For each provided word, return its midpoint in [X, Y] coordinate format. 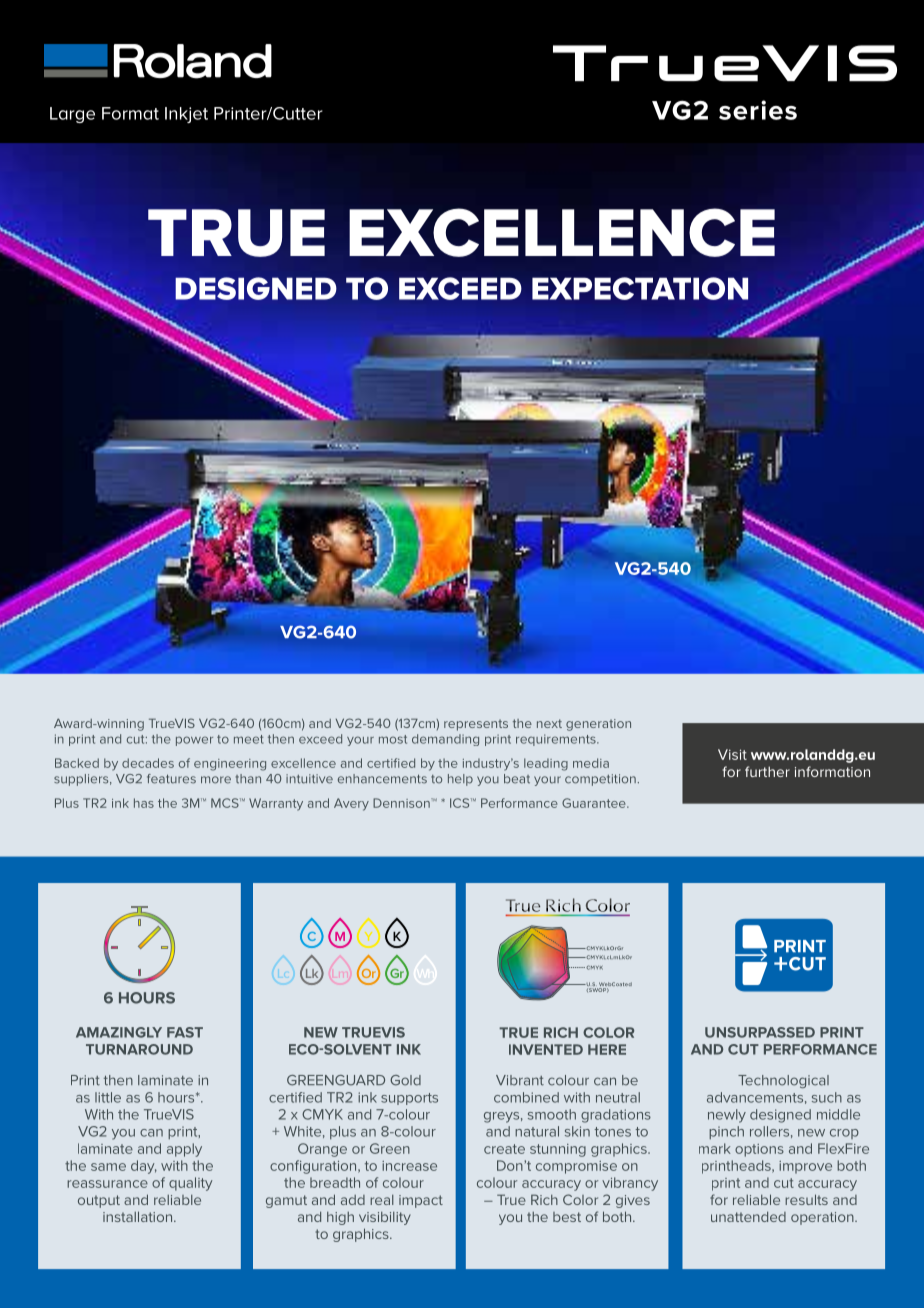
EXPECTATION [640, 288]
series [758, 110]
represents [476, 725]
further [767, 771]
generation [598, 725]
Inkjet [186, 115]
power [194, 741]
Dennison [402, 803]
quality [190, 1184]
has [144, 803]
